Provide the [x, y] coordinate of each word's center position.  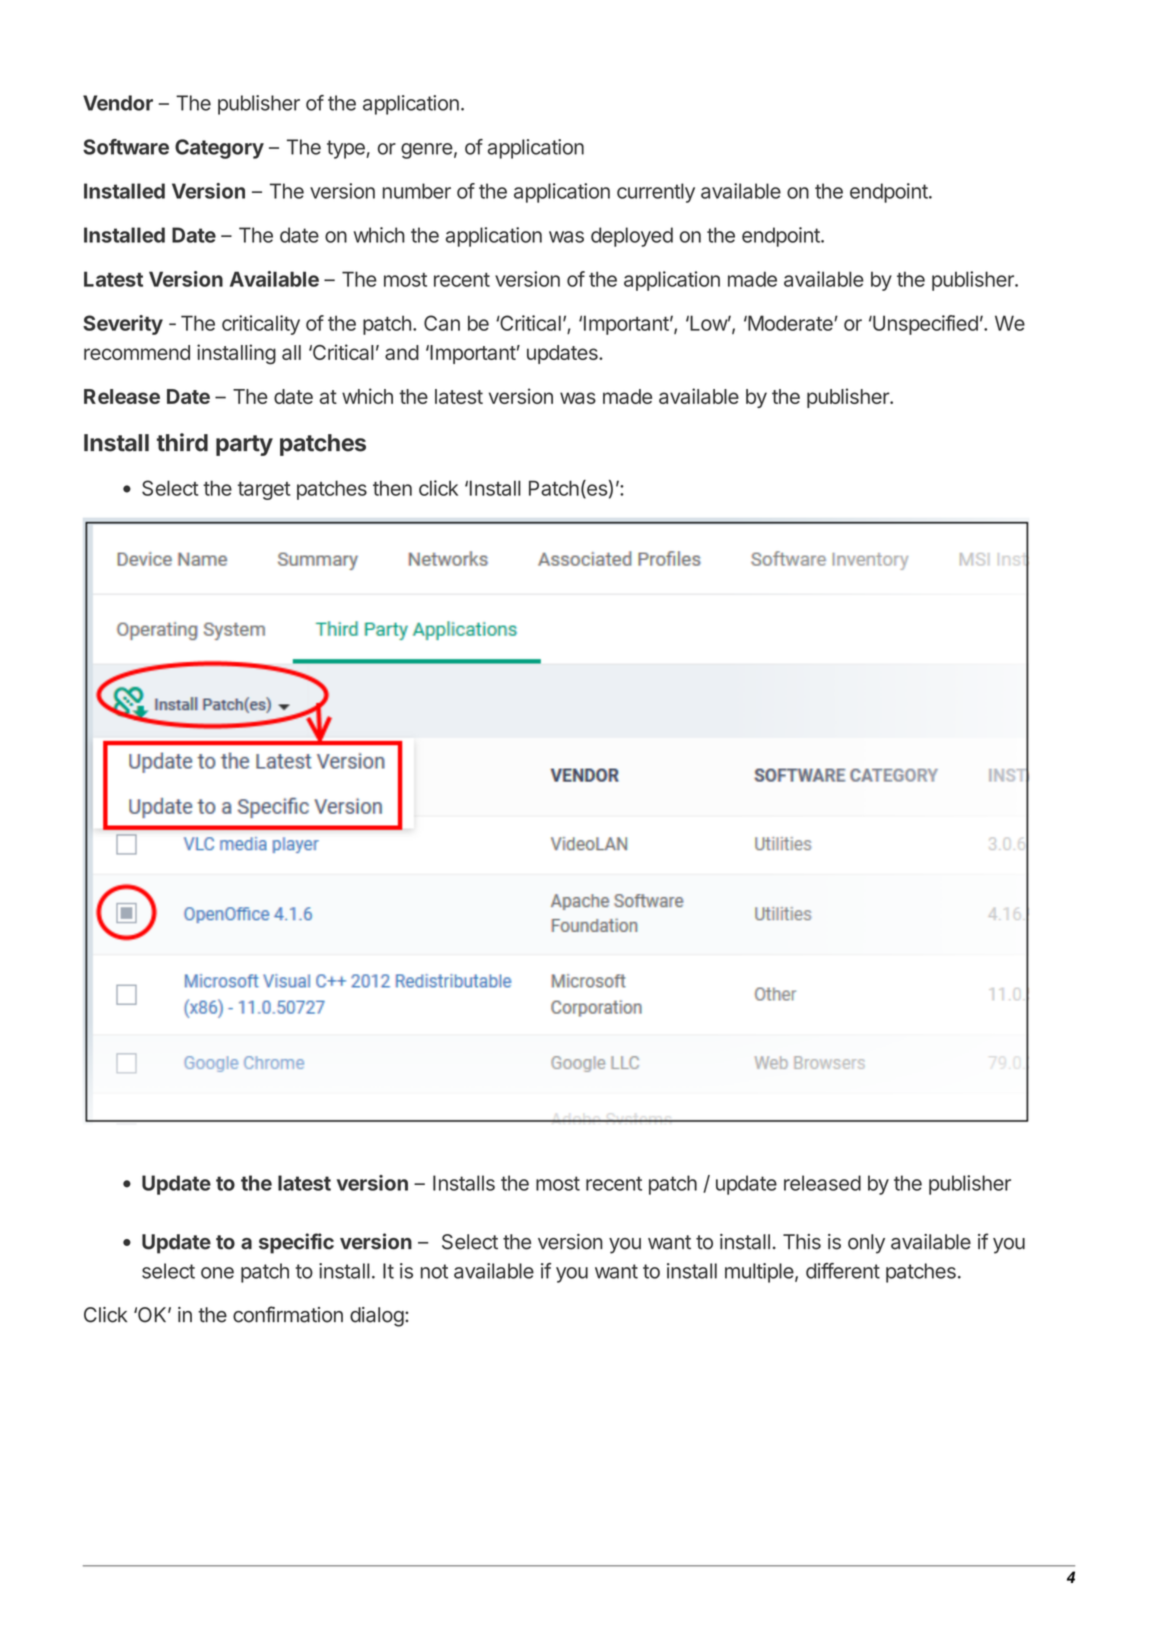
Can [442, 323]
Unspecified [924, 325]
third [182, 442]
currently [656, 193]
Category [219, 149]
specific [296, 1243]
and [402, 352]
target [264, 491]
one [217, 1273]
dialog [377, 1317]
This [802, 1242]
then [392, 488]
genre [427, 151]
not [434, 1271]
